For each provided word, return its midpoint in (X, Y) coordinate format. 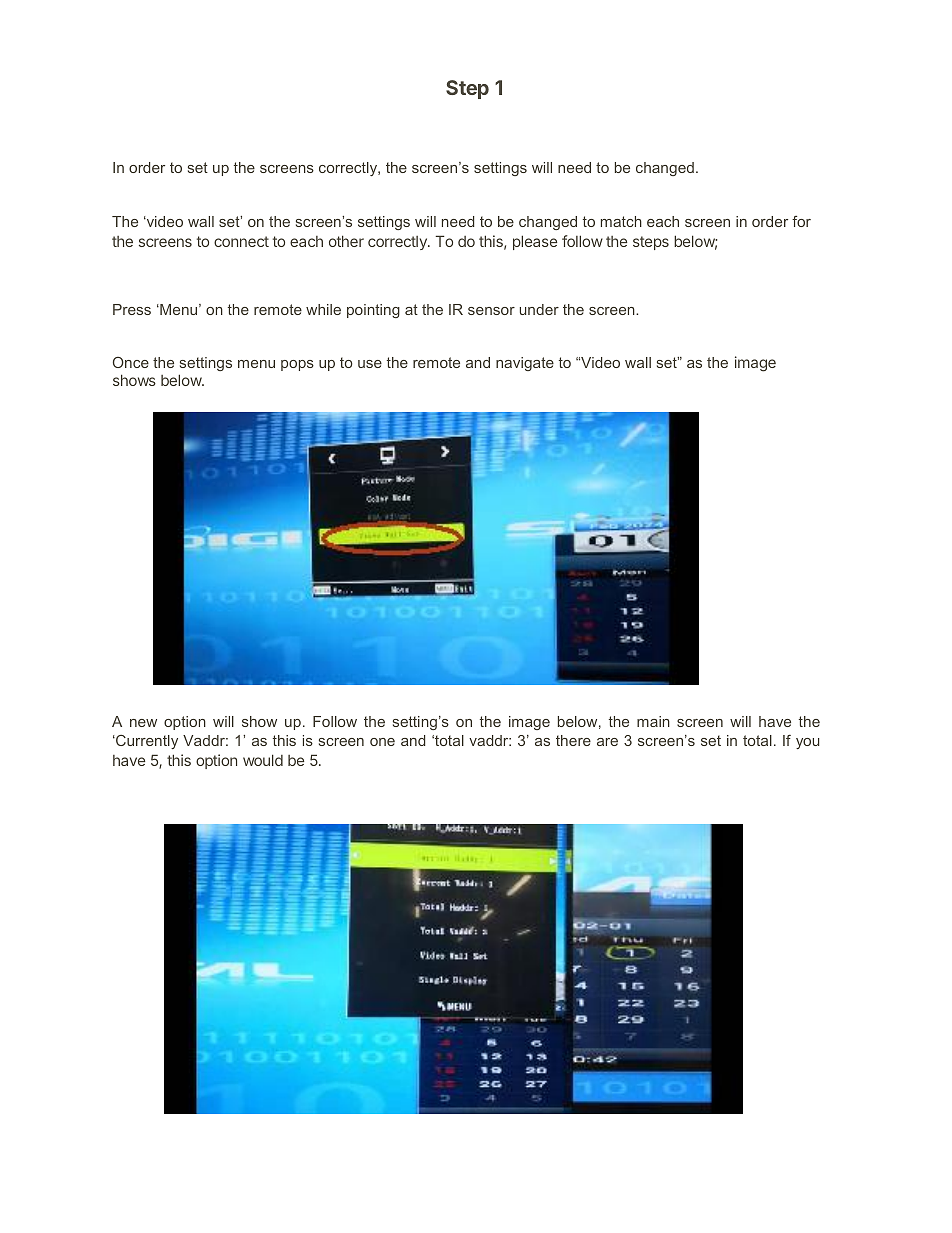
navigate (525, 364)
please (535, 242)
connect (241, 241)
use (370, 364)
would (263, 760)
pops (297, 365)
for (801, 221)
